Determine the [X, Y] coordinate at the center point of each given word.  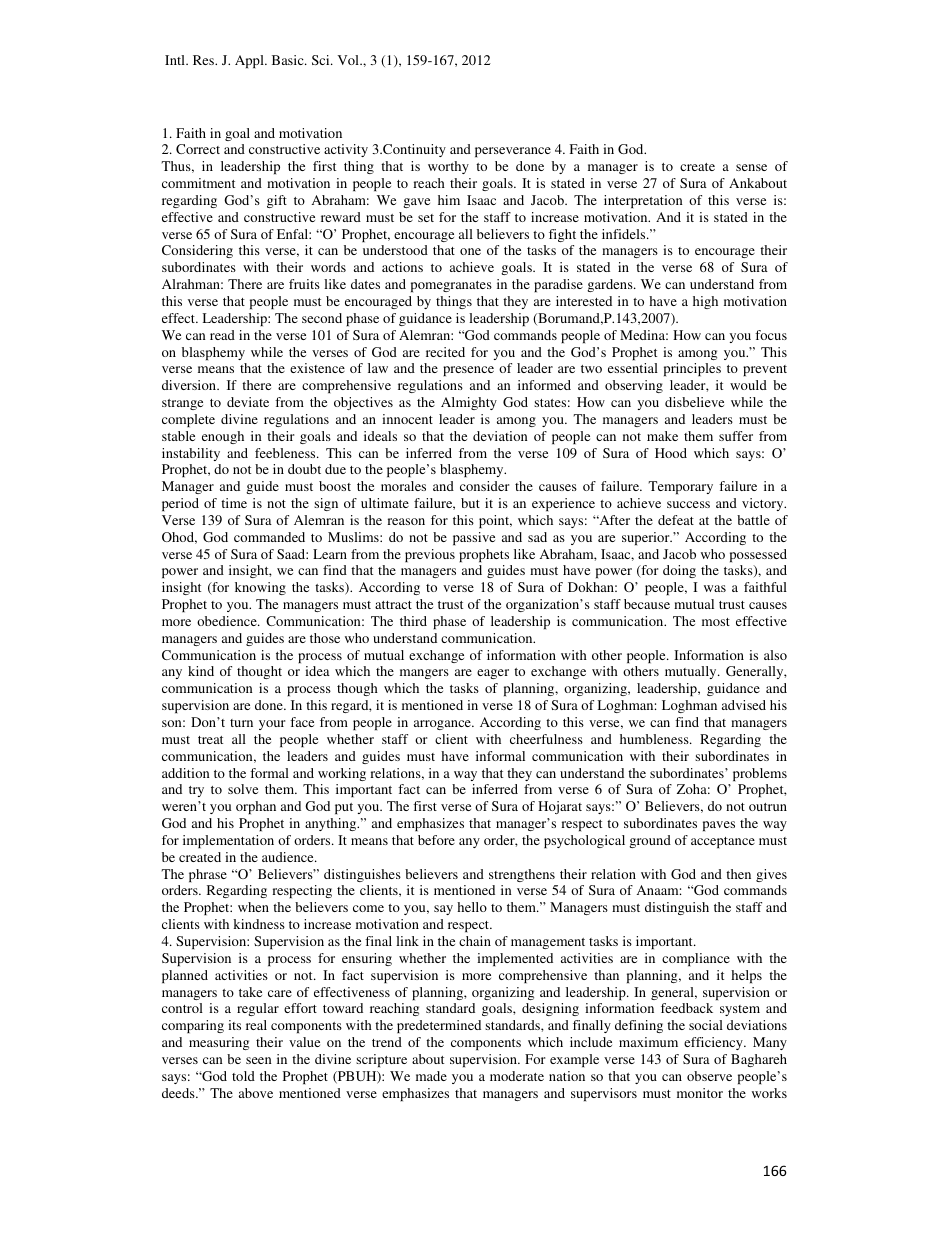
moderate [517, 1076]
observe [709, 1076]
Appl [250, 61]
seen [259, 1060]
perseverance [513, 152]
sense [751, 167]
